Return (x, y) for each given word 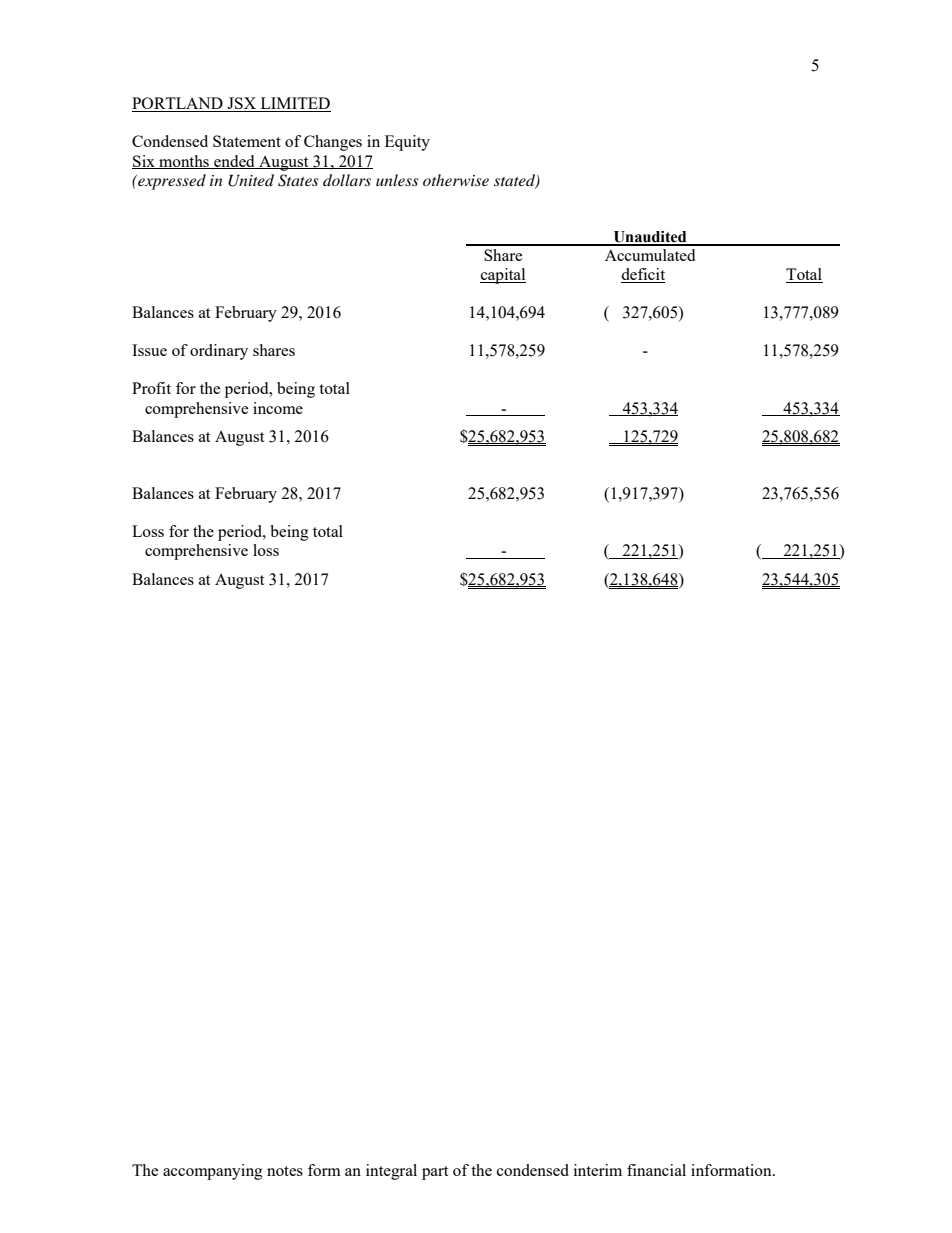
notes (285, 1171)
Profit (151, 388)
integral (391, 1172)
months (184, 162)
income (278, 408)
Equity (407, 143)
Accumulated (650, 255)
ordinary (219, 352)
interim (598, 1170)
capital (503, 276)
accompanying (213, 1172)
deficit (643, 275)
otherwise (456, 180)
